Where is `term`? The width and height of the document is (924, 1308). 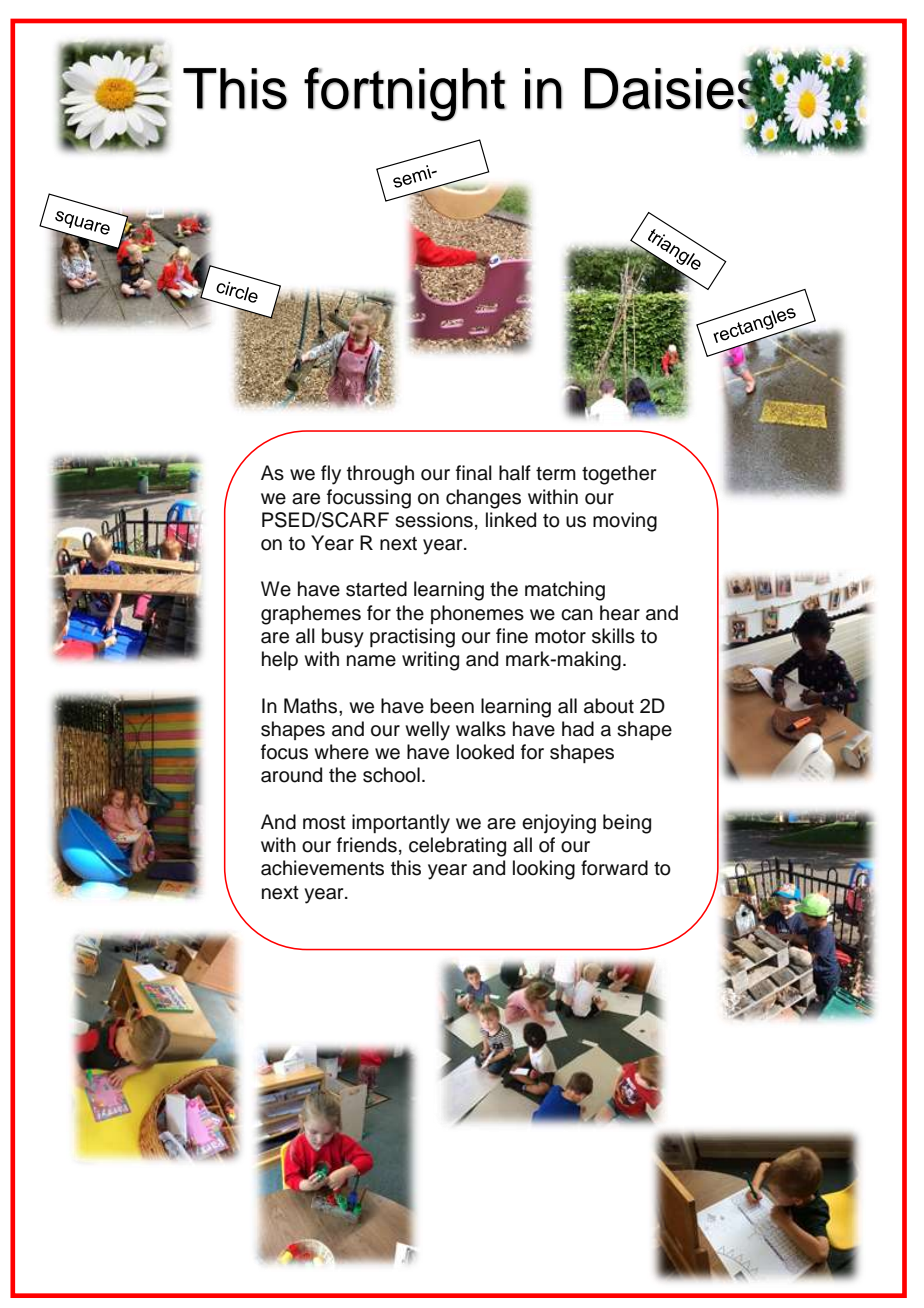 term is located at coordinates (556, 474).
